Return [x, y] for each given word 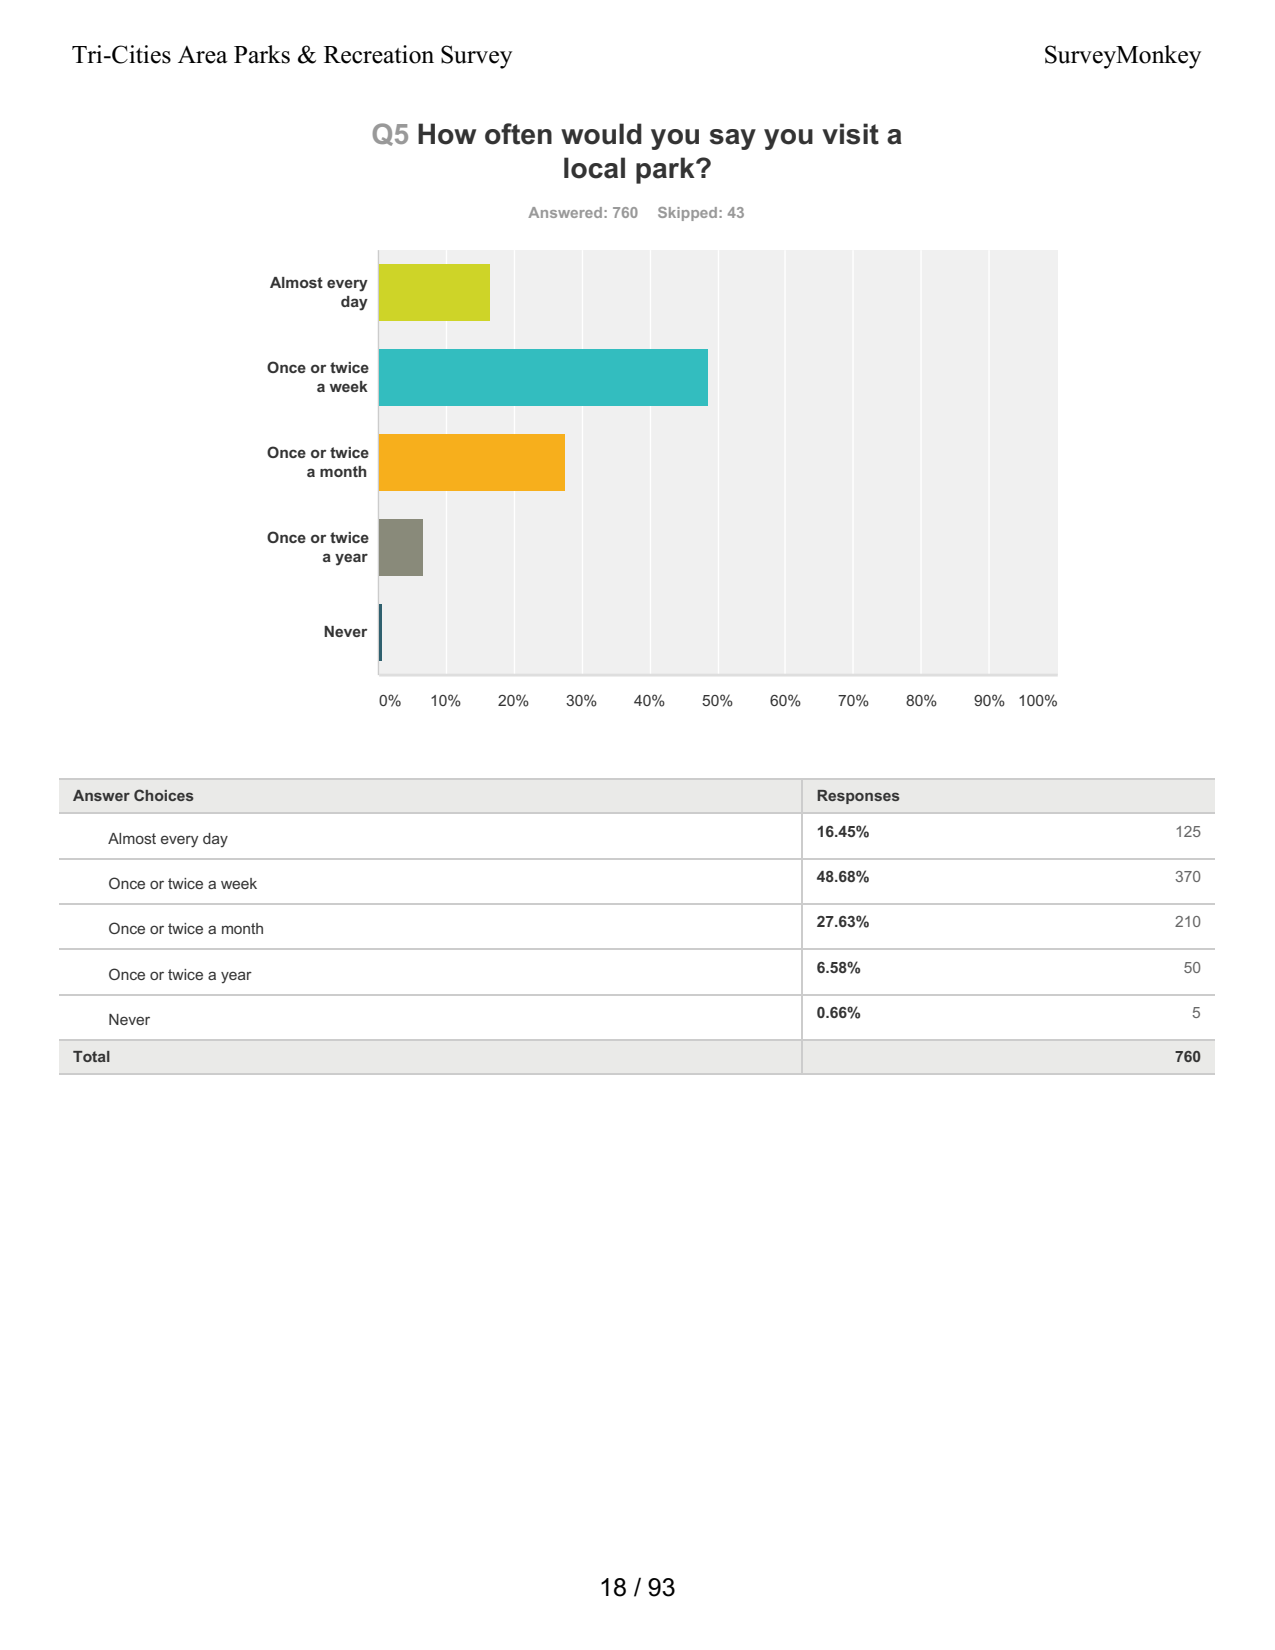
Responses [858, 797]
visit [850, 134]
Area [203, 55]
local [594, 168]
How [447, 134]
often [518, 134]
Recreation [379, 54]
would [601, 134]
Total [91, 1056]
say [733, 139]
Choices [164, 795]
